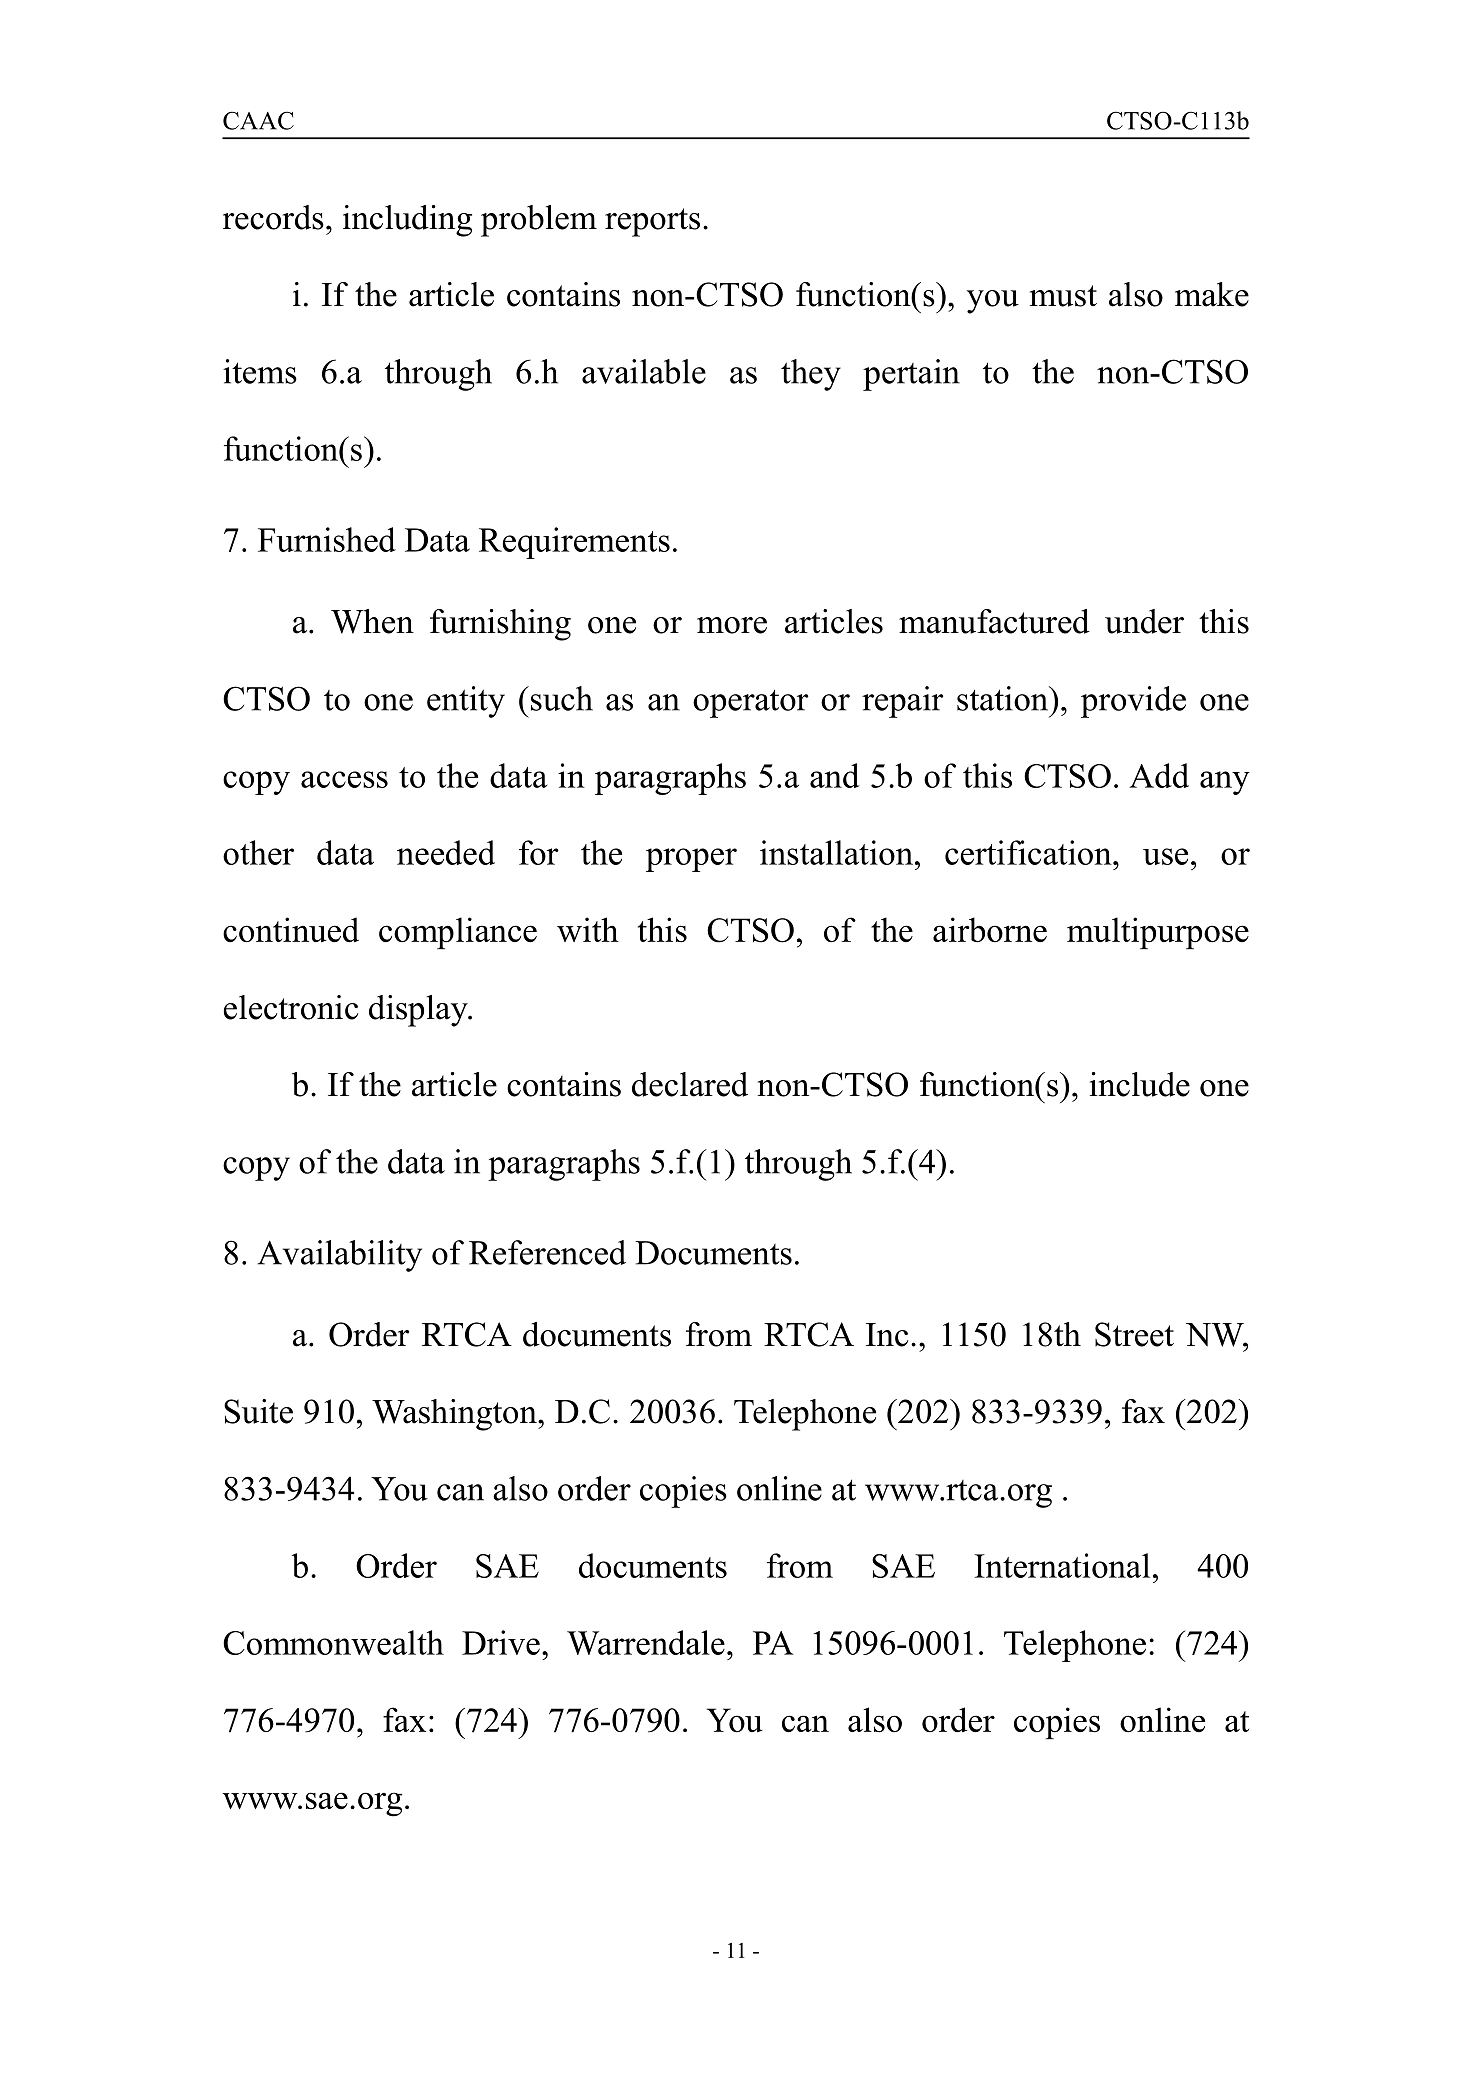 The width and height of the screenshot is (1472, 2082). I want to click on including, so click(407, 221).
